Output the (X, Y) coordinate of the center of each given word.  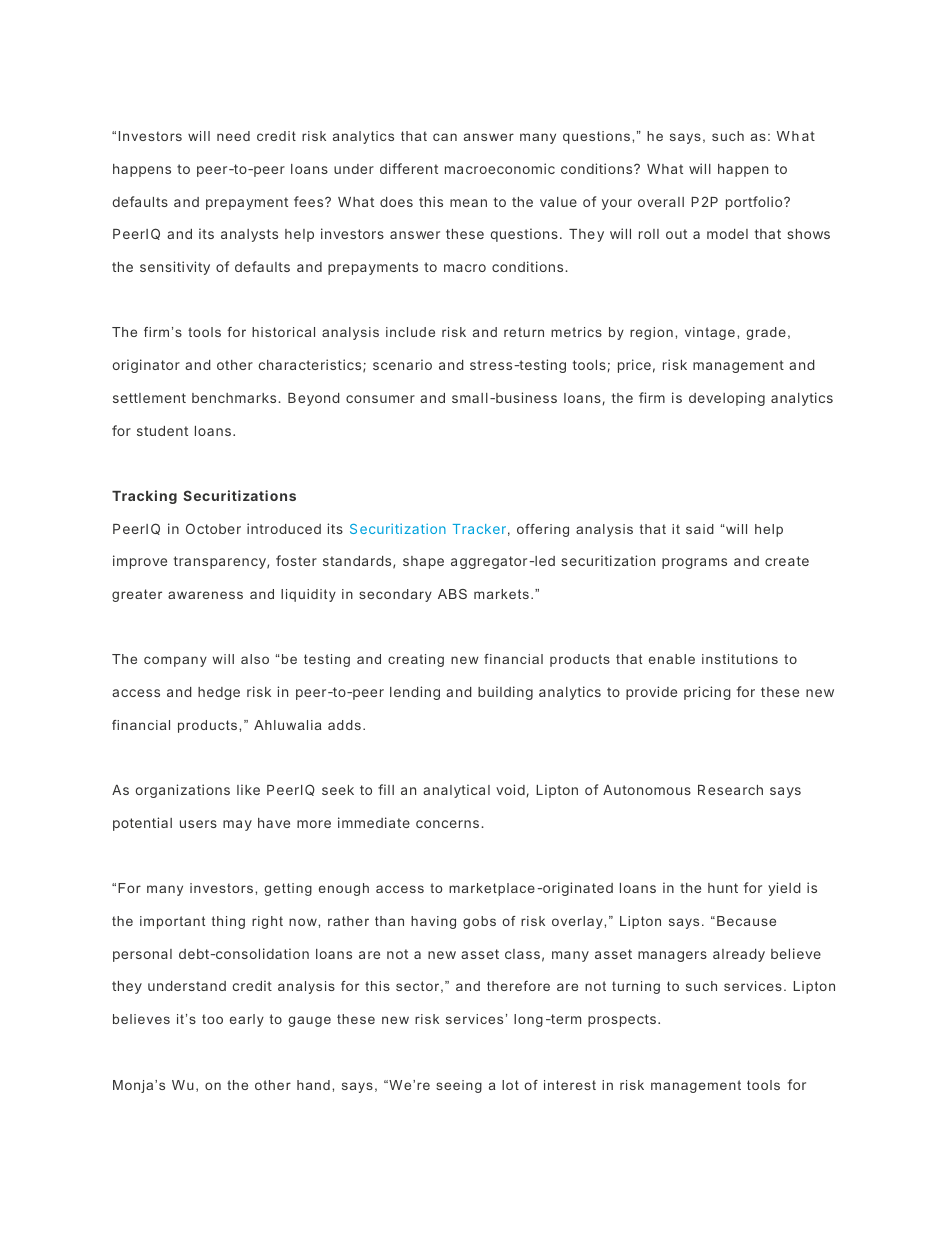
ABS (452, 594)
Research (730, 790)
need (233, 136)
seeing (459, 1086)
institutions (740, 659)
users (198, 824)
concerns (447, 824)
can (445, 137)
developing (727, 399)
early (247, 1020)
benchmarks (235, 398)
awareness (205, 595)
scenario (402, 364)
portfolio (755, 203)
